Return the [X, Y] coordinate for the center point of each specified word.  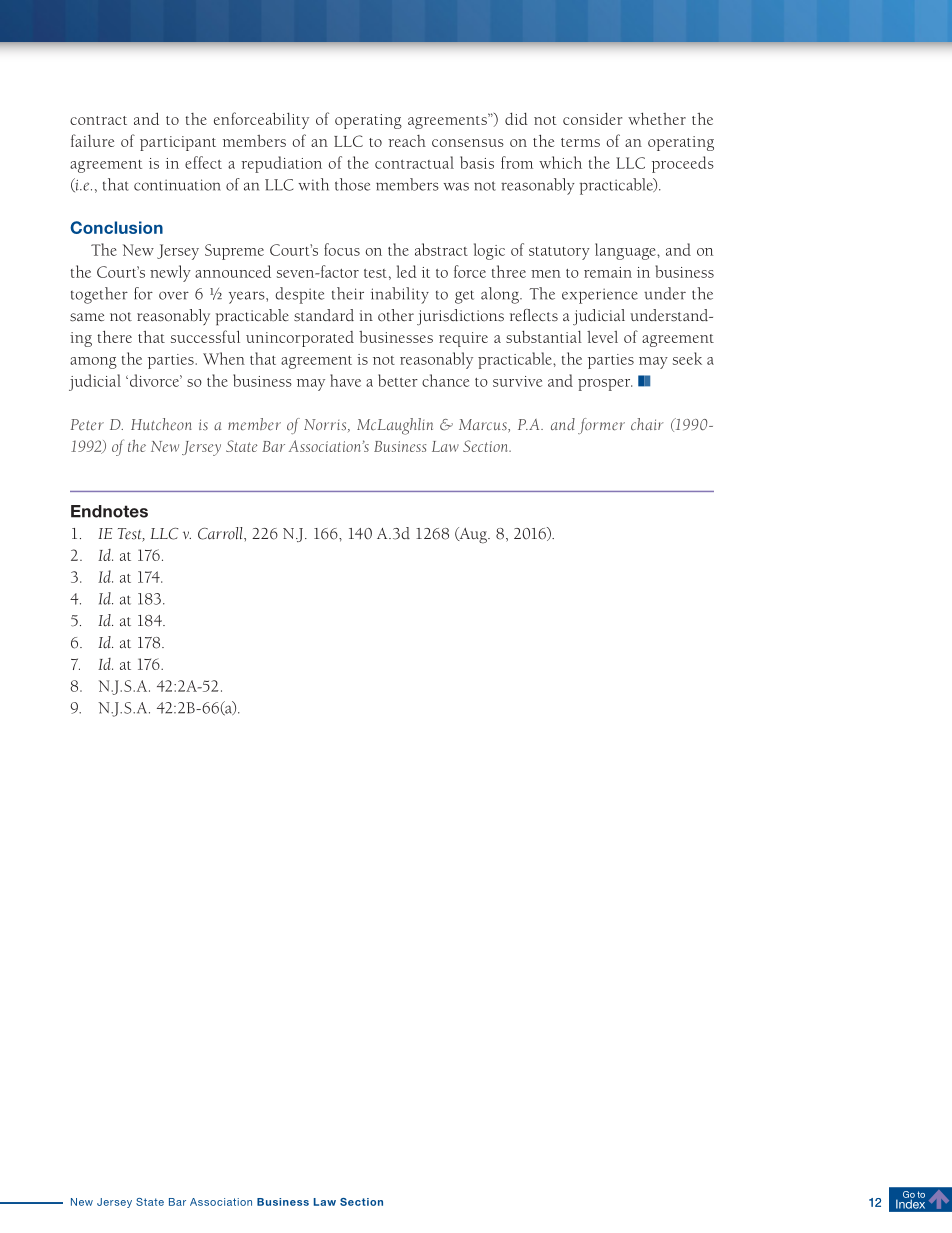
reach [407, 141]
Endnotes [109, 511]
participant [178, 143]
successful [205, 336]
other [396, 315]
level [602, 337]
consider [592, 119]
